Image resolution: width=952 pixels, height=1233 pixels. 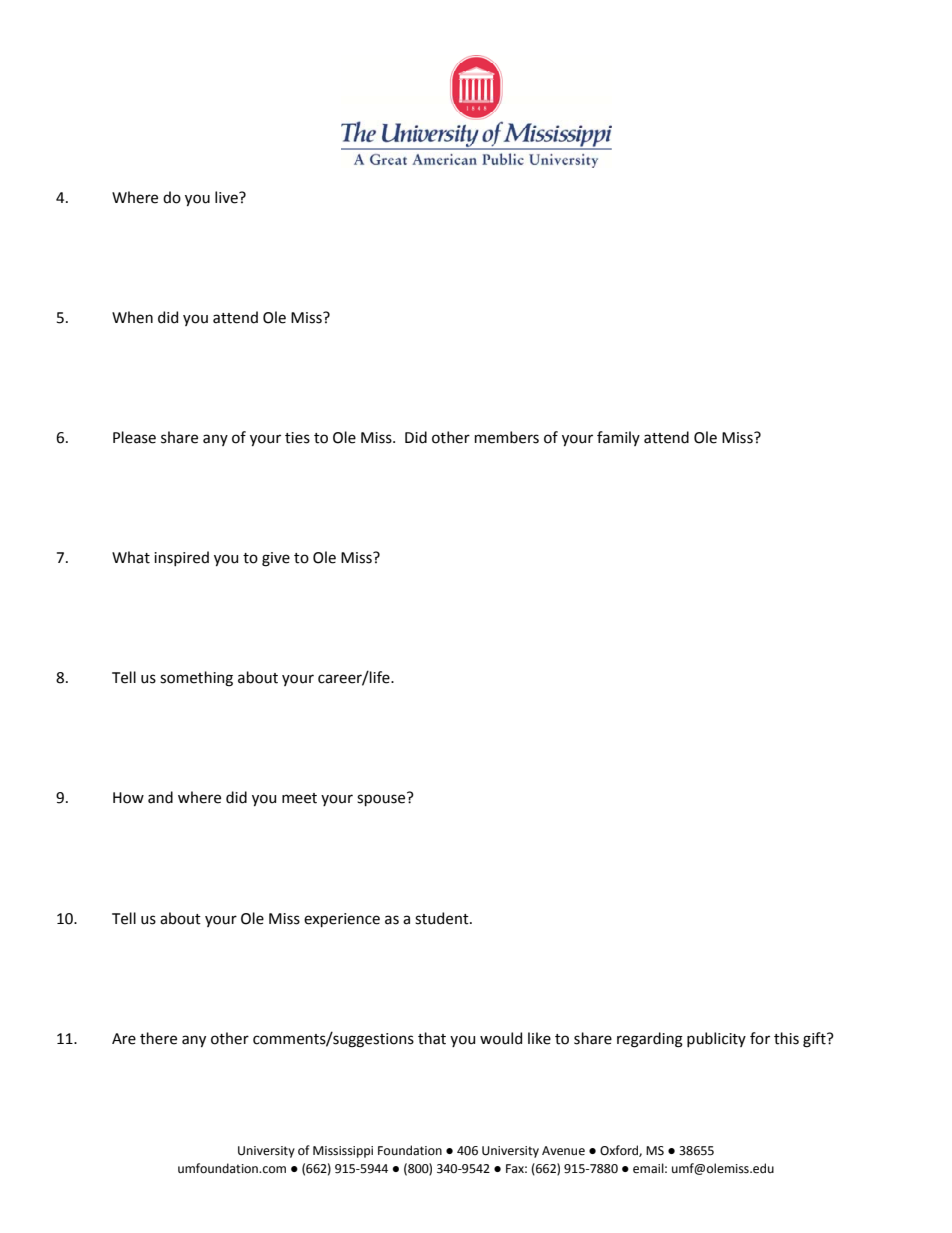 What do you see at coordinates (507, 437) in the screenshot?
I see `members` at bounding box center [507, 437].
